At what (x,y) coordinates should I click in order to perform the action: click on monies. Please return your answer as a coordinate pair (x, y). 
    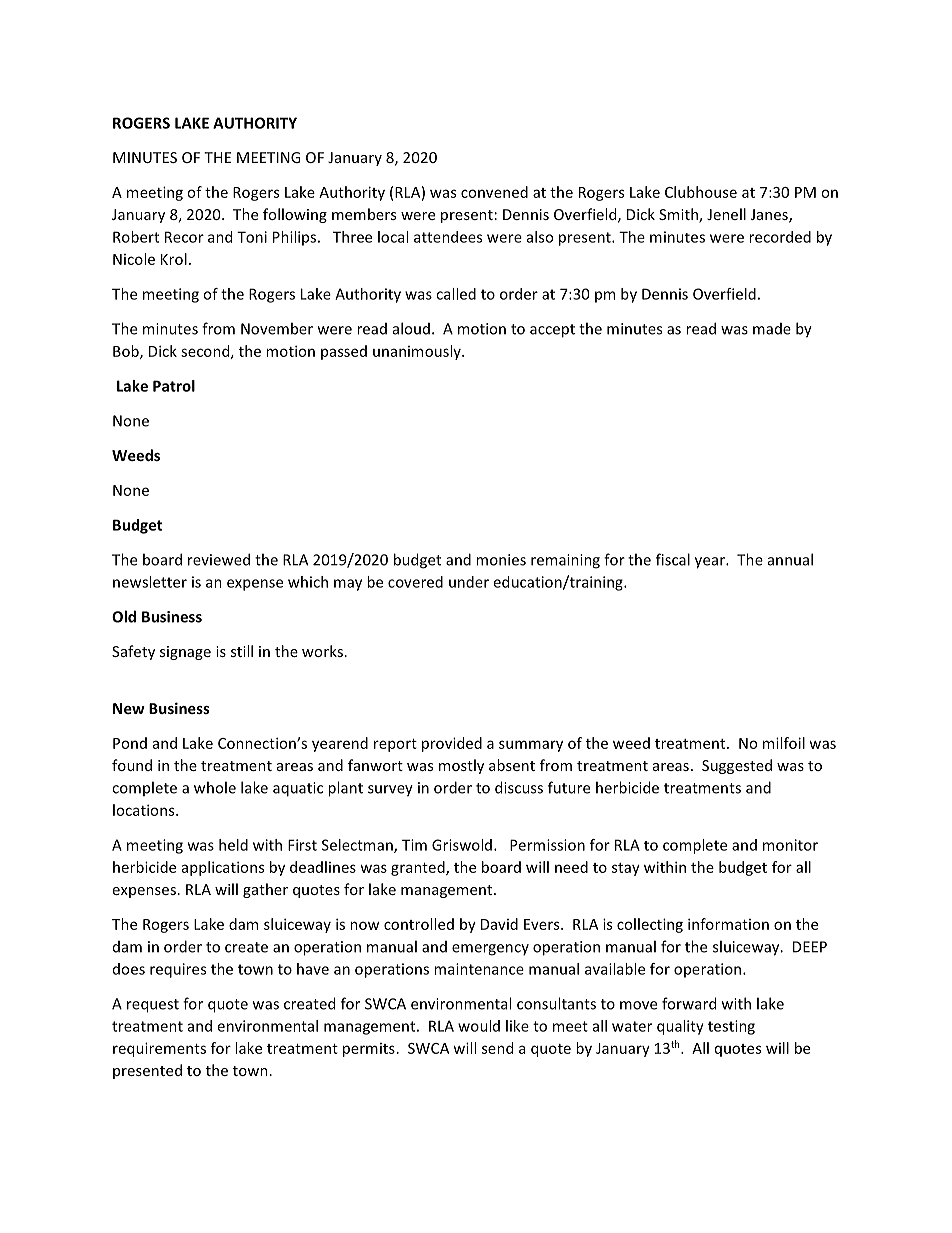
    Looking at the image, I should click on (501, 560).
